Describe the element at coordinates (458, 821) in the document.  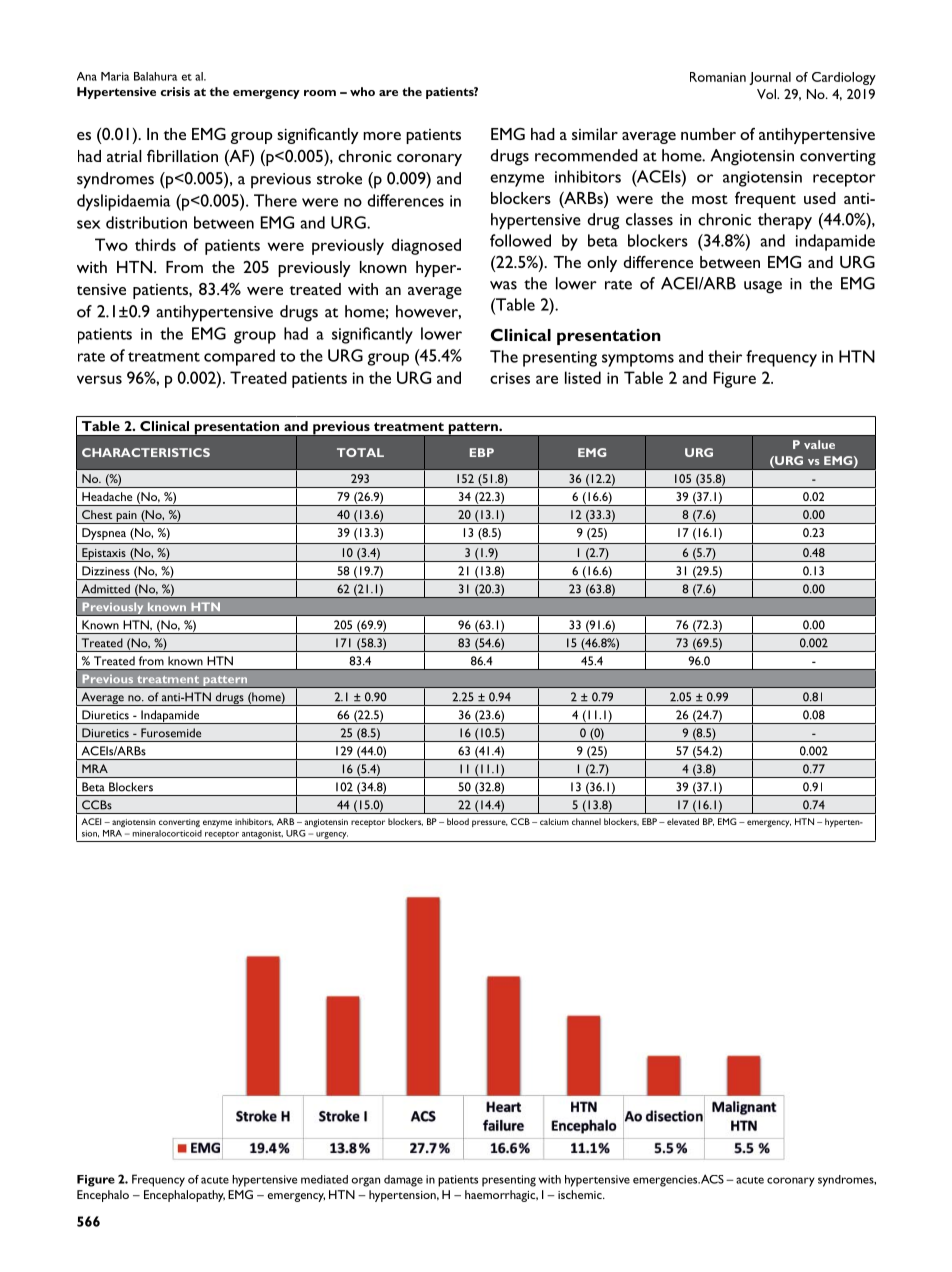
I see `blood` at that location.
